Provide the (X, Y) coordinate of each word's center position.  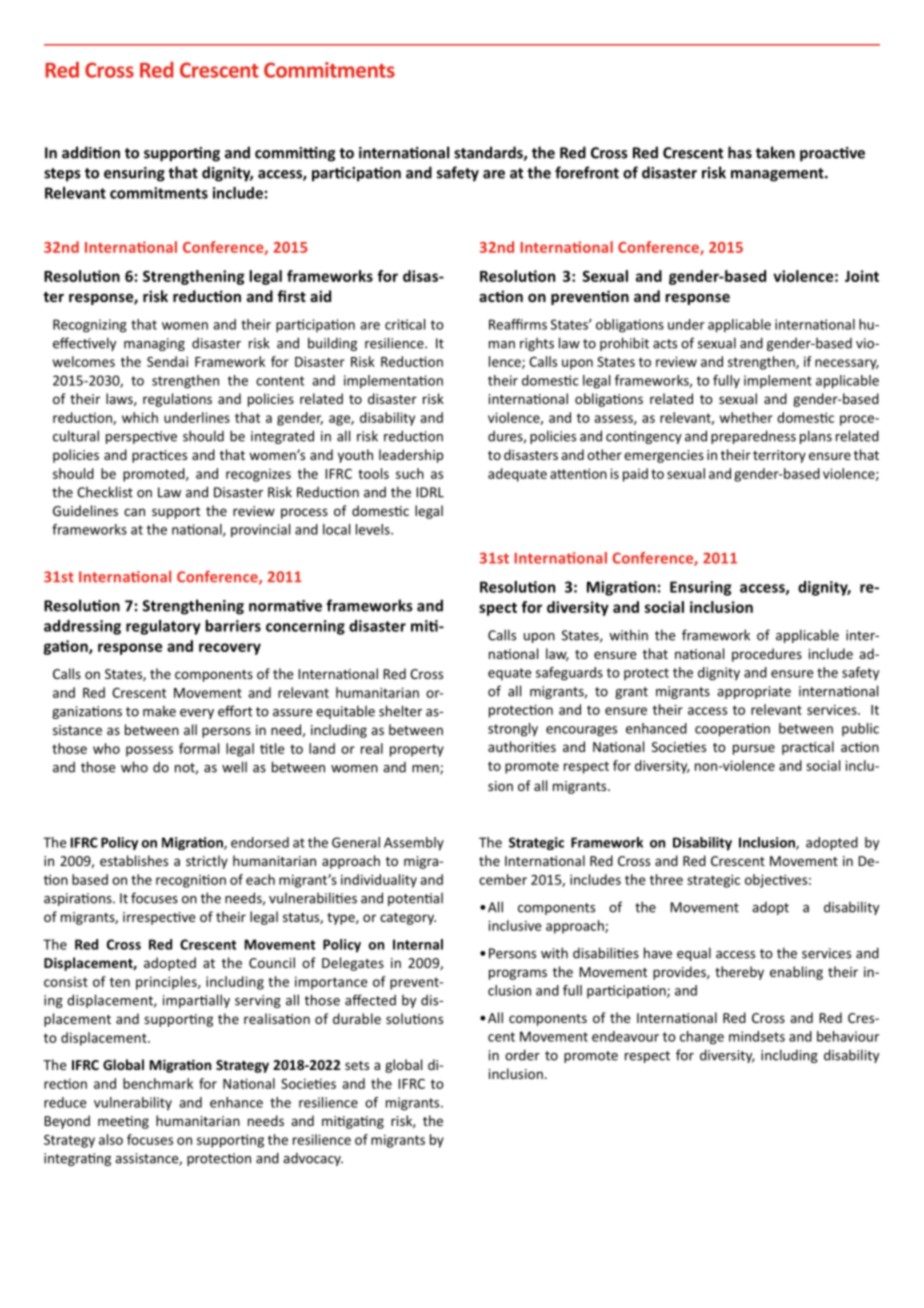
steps (62, 175)
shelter (400, 711)
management (778, 175)
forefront (587, 172)
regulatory (163, 627)
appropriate (754, 692)
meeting (123, 1122)
